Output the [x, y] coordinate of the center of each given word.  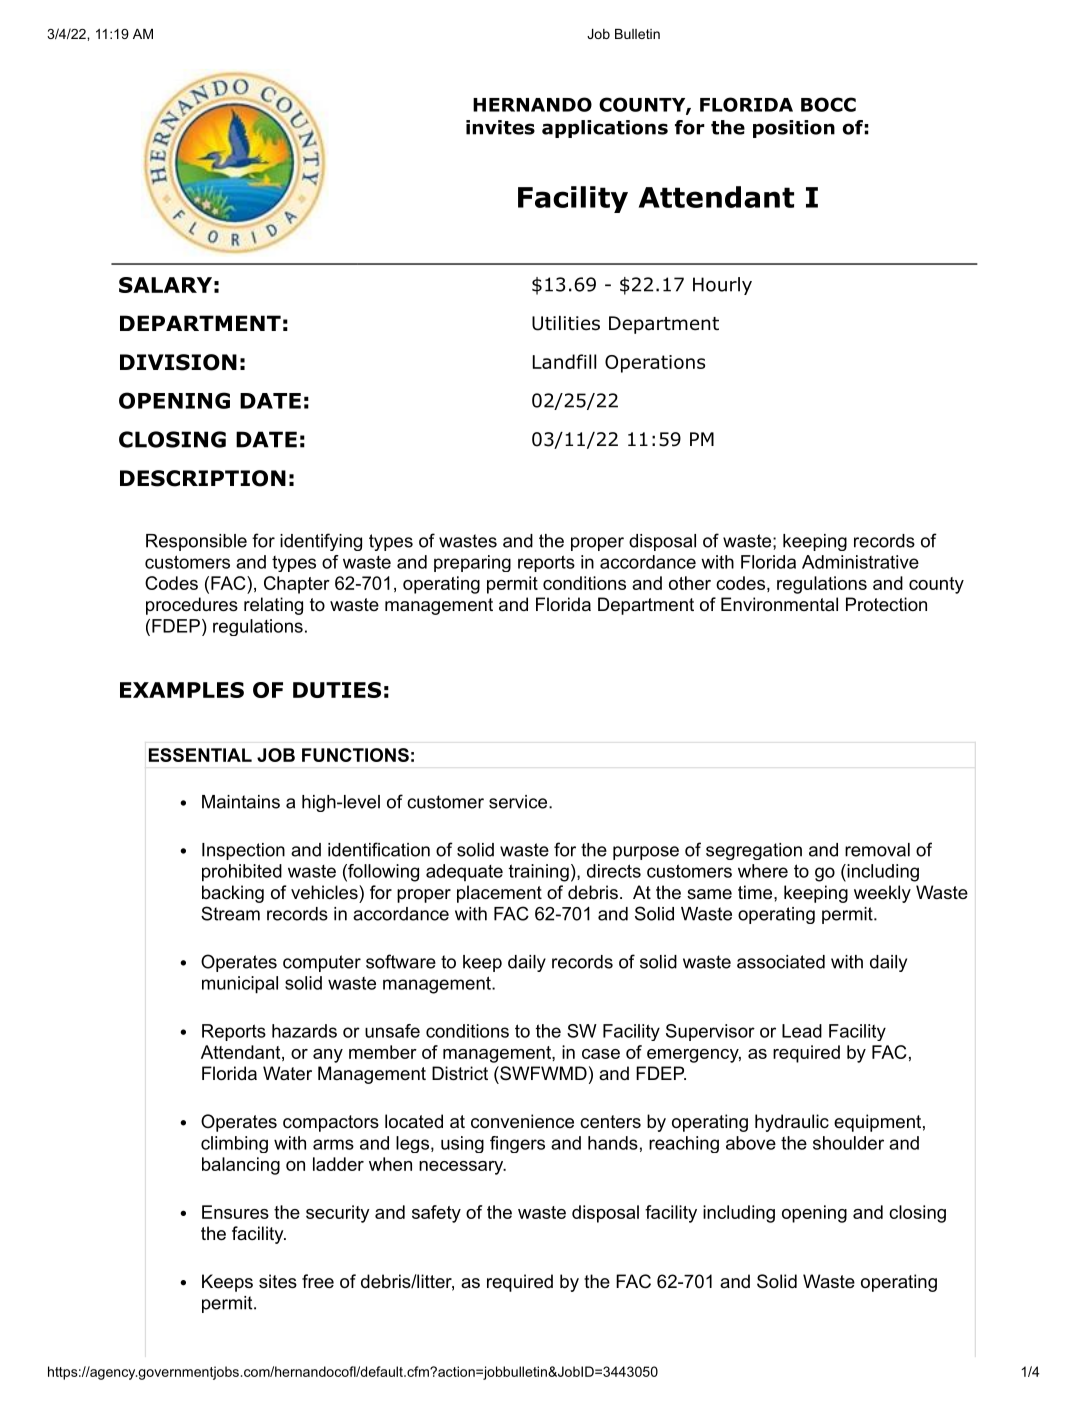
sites [278, 1281]
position [794, 129]
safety [436, 1214]
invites [500, 127]
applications [605, 129]
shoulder [848, 1143]
